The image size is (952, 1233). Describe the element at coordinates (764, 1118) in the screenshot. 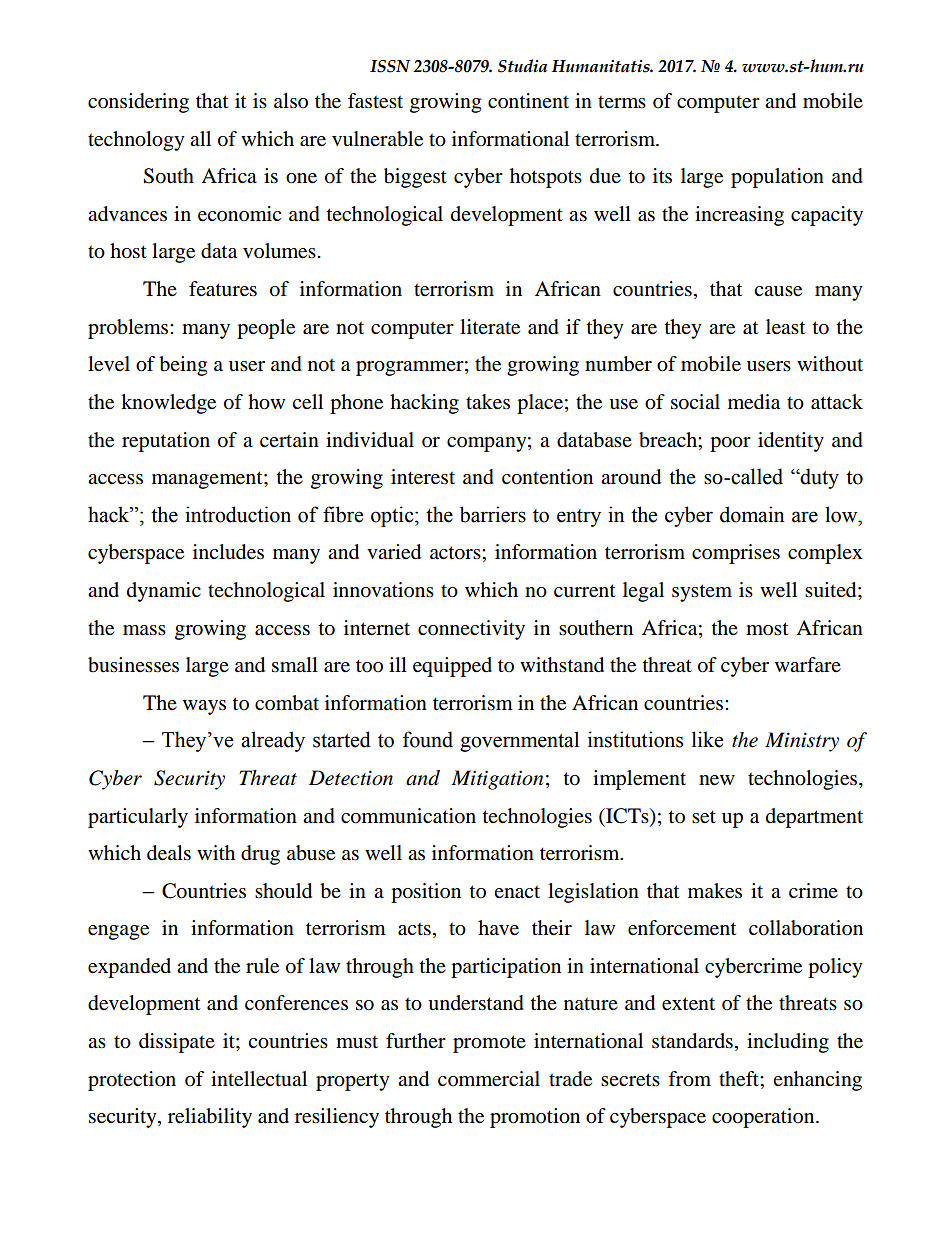

I see `cooperation` at that location.
